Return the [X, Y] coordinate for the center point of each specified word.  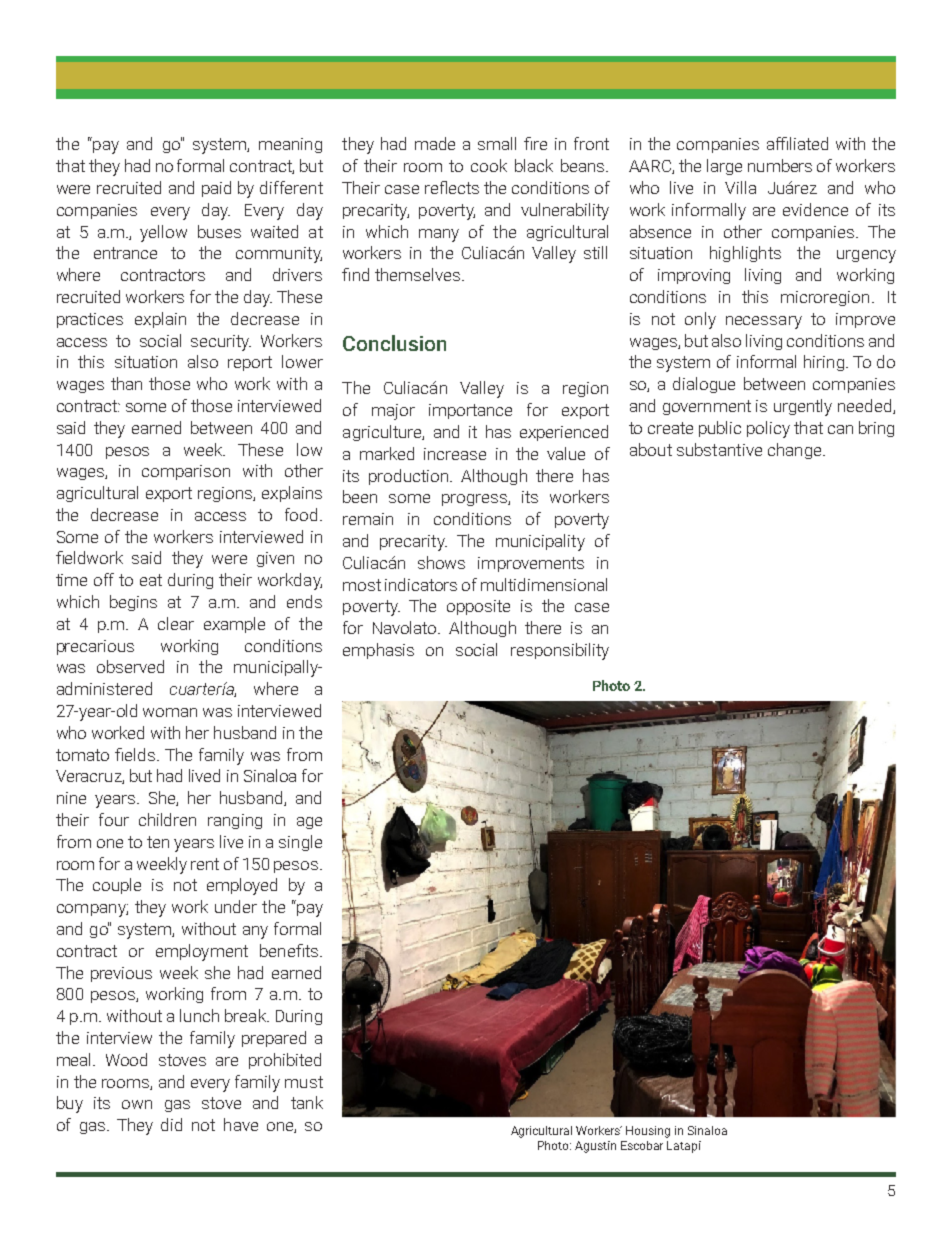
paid [216, 189]
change [796, 451]
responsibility [560, 651]
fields [135, 754]
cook [489, 165]
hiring [824, 363]
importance [470, 411]
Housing [648, 1132]
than [126, 383]
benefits [289, 950]
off [104, 579]
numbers [780, 165]
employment [202, 952]
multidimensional [544, 584]
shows [441, 562]
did [171, 1124]
